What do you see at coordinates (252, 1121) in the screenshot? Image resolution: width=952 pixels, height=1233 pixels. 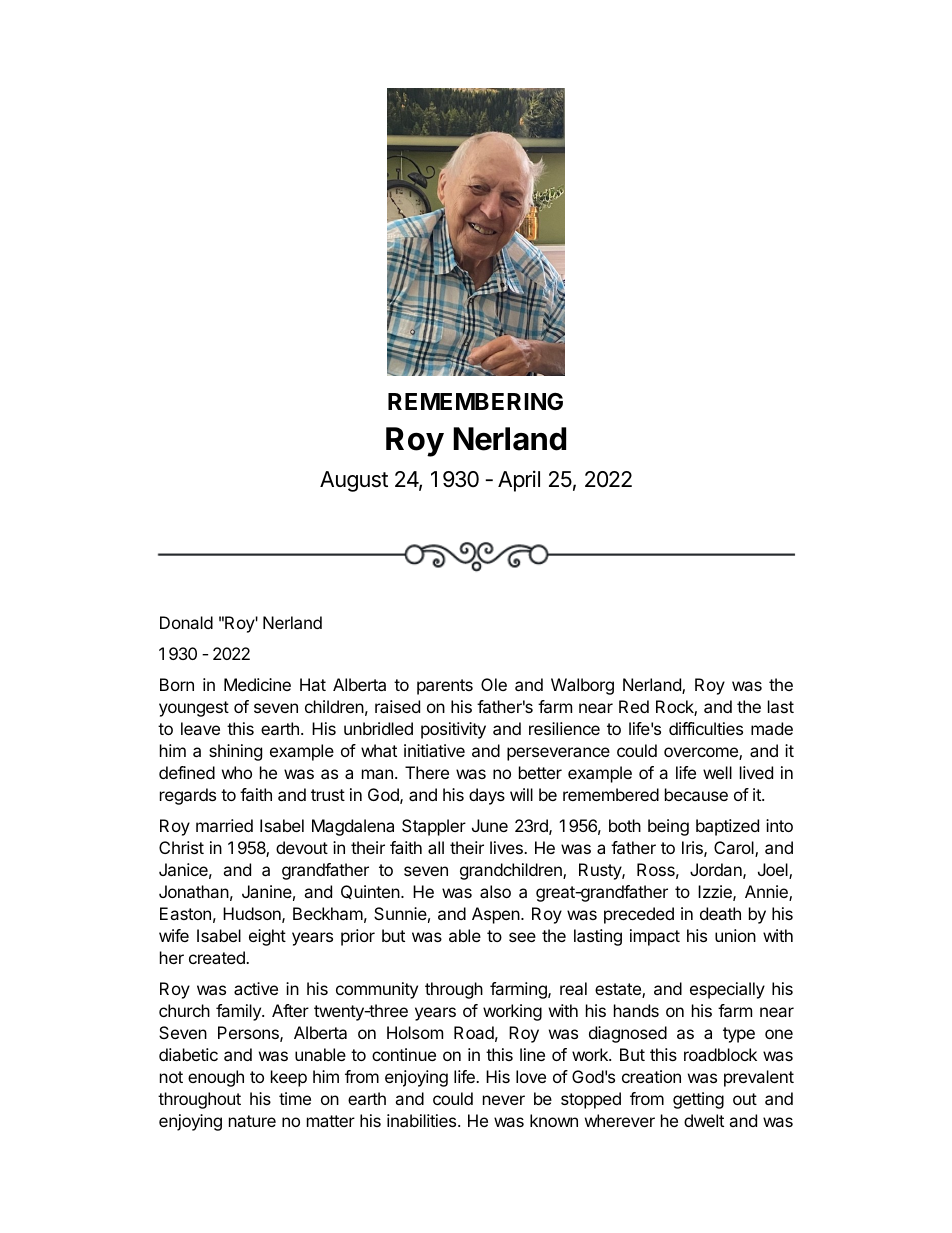 I see `nature` at bounding box center [252, 1121].
